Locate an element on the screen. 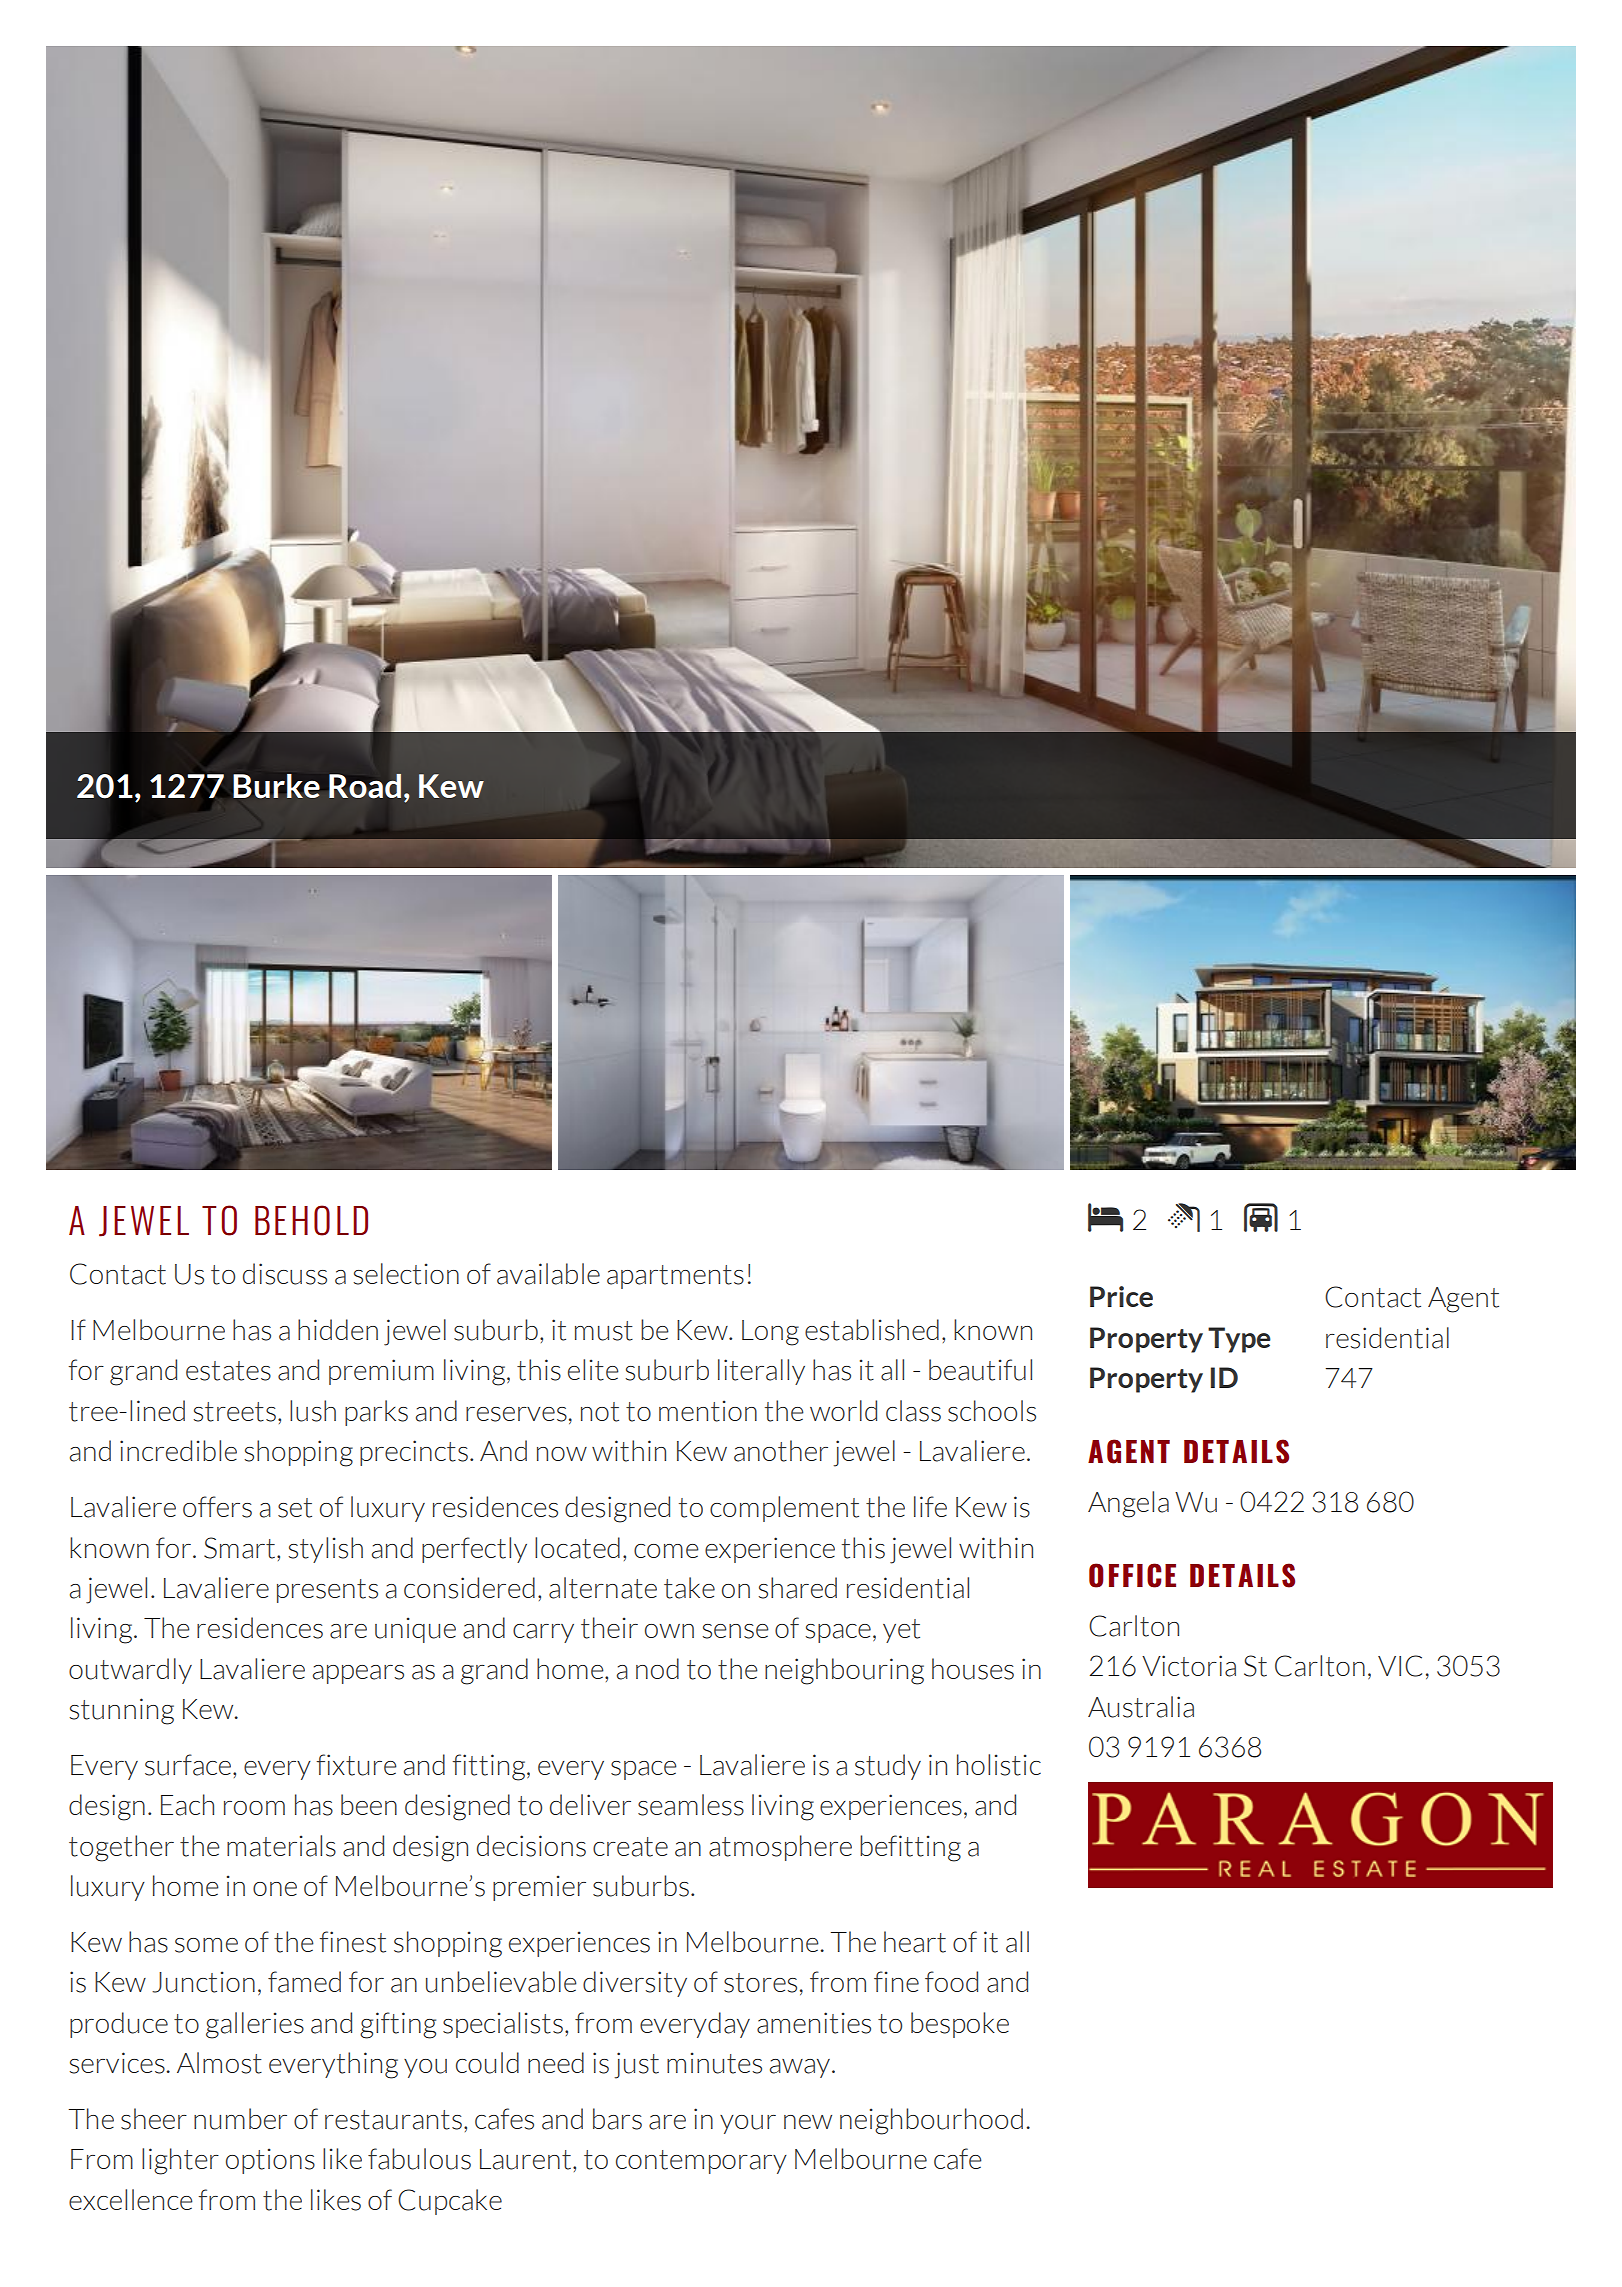 The height and width of the screenshot is (2287, 1622). Burke is located at coordinates (276, 786).
